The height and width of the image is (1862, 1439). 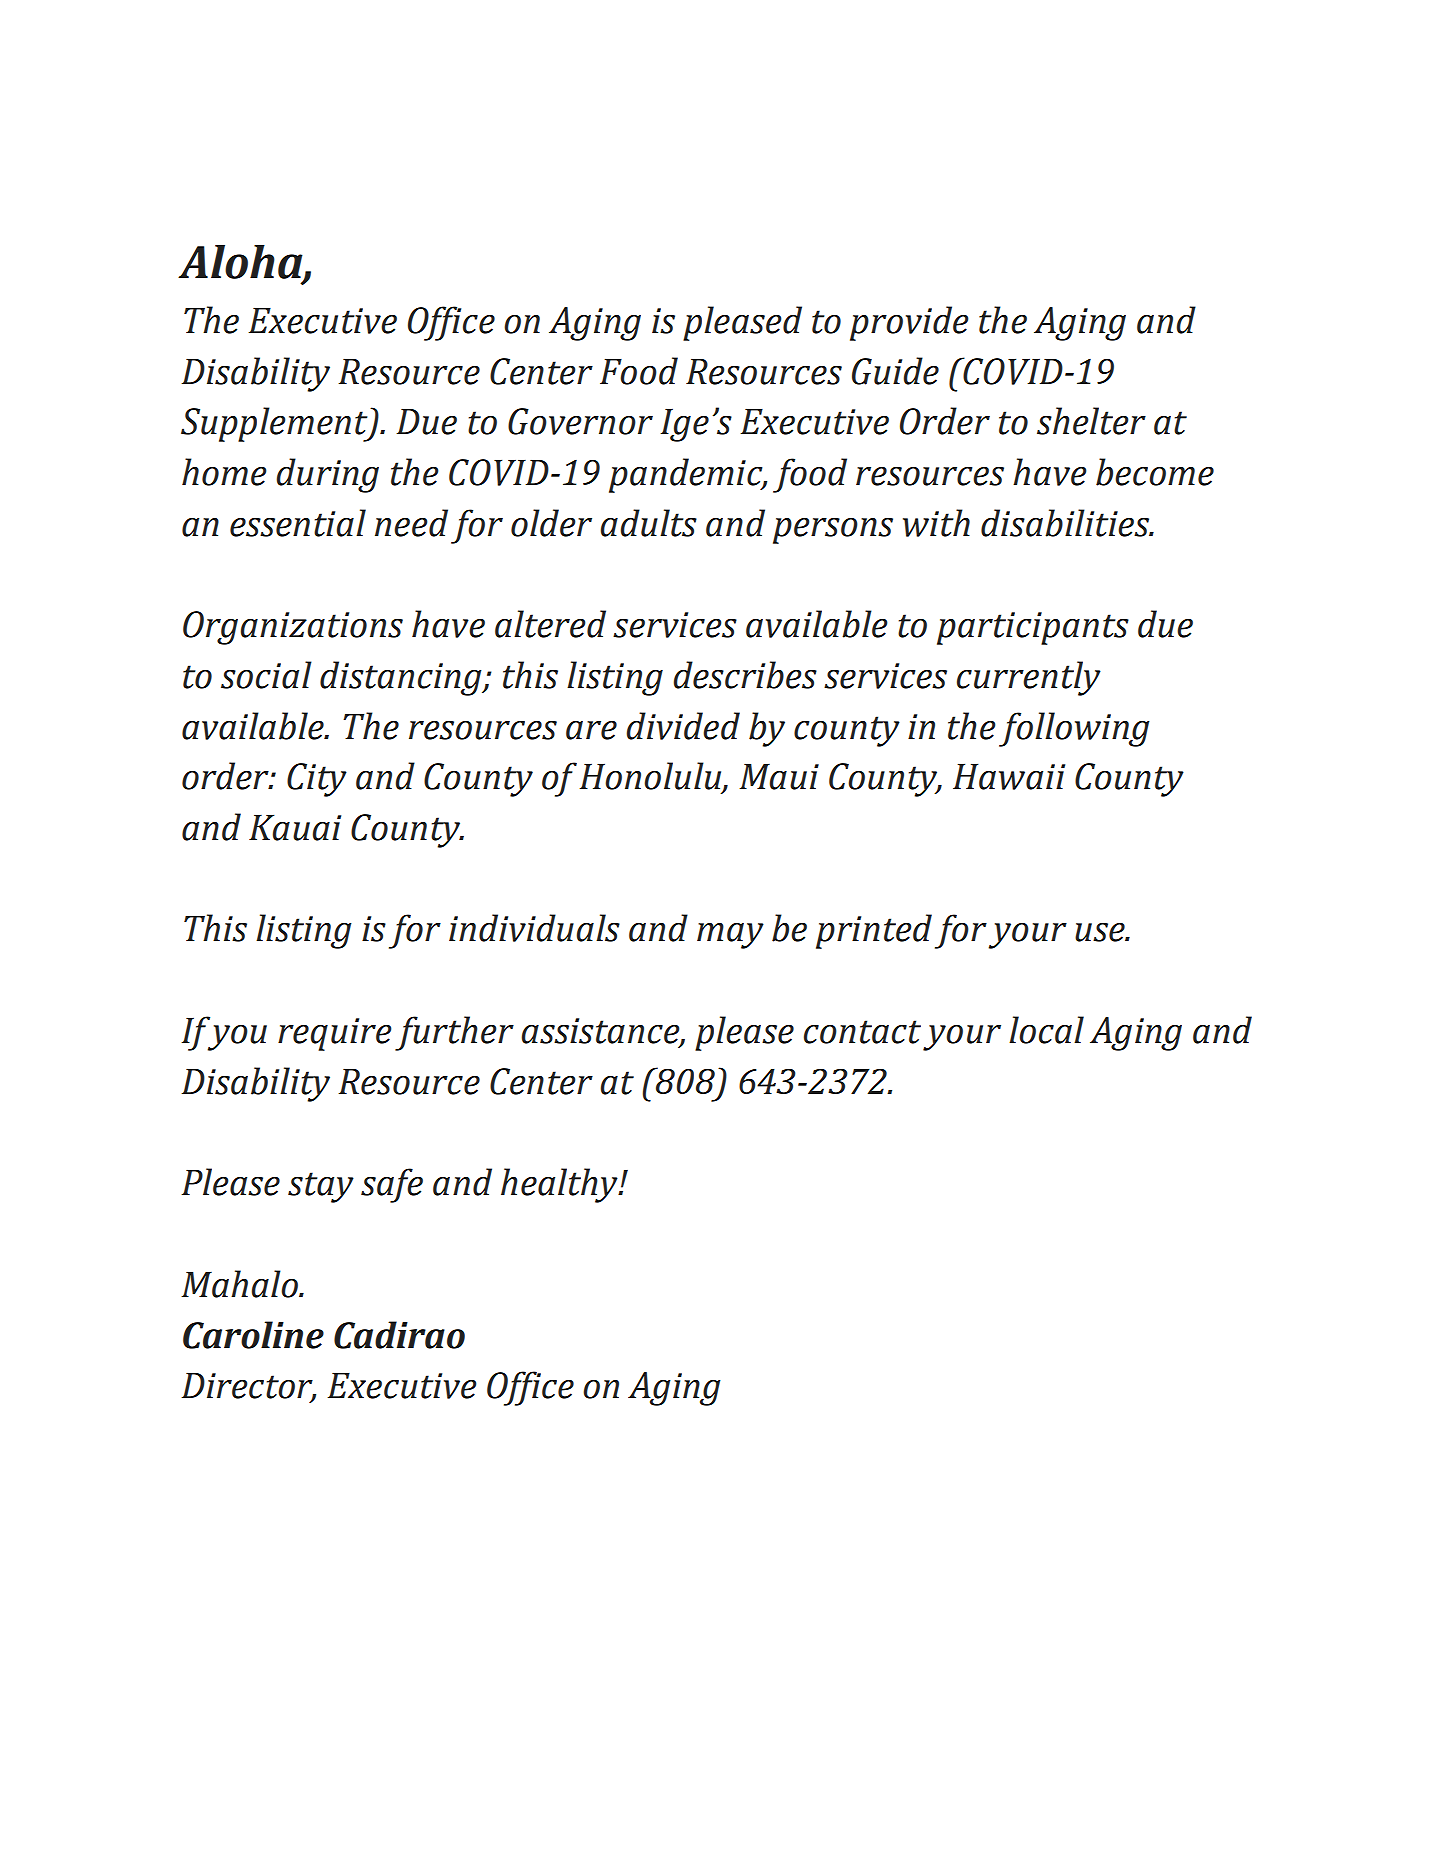 I want to click on Caroline, so click(x=253, y=1335).
